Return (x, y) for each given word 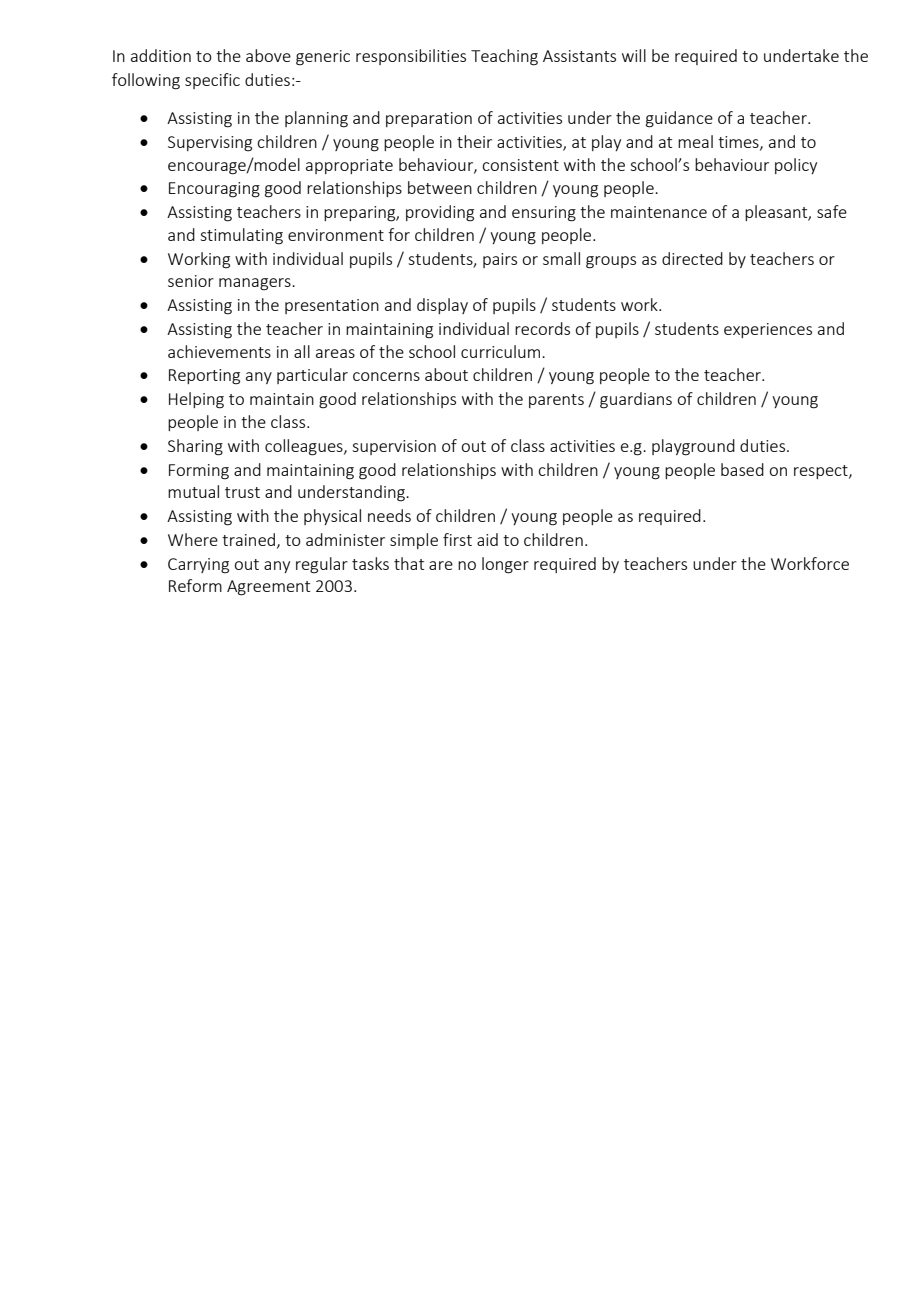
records (542, 328)
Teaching (504, 57)
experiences (768, 330)
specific (212, 81)
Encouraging (214, 190)
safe (832, 211)
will (634, 55)
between (440, 187)
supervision (394, 447)
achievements (219, 351)
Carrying (198, 566)
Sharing (195, 447)
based (742, 469)
